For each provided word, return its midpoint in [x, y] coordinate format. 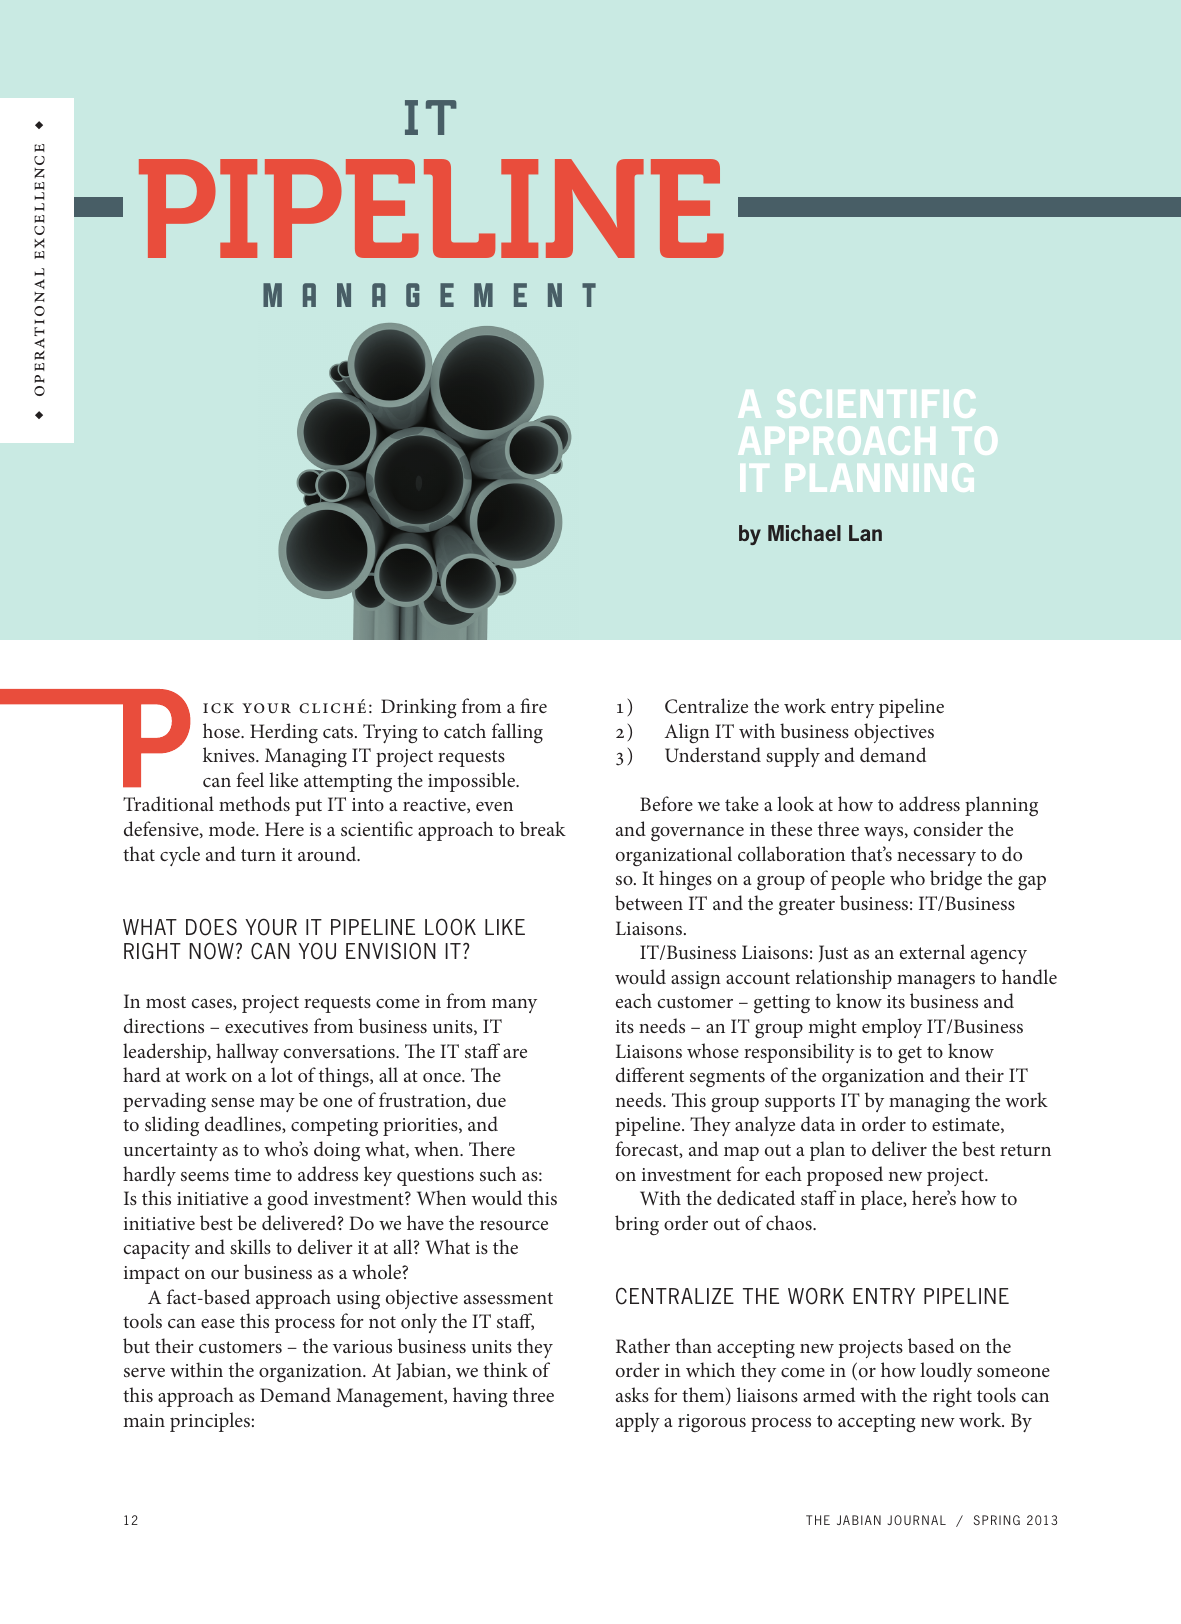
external [932, 951]
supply [793, 757]
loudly [946, 1372]
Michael [804, 533]
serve [144, 1372]
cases [213, 1004]
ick [218, 708]
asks [632, 1394]
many [514, 1006]
